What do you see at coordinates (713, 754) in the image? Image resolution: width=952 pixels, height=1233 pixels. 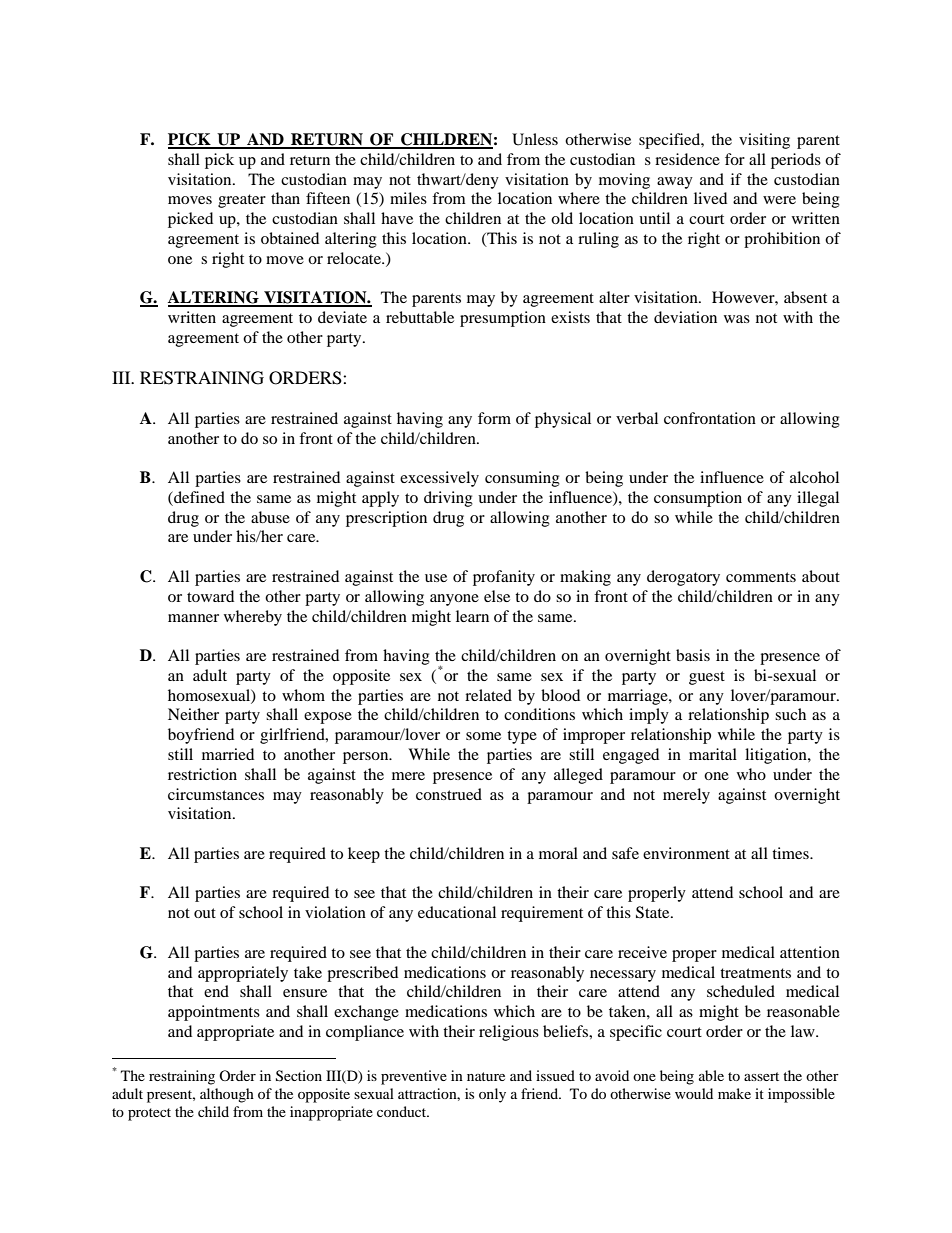 I see `marital` at bounding box center [713, 754].
